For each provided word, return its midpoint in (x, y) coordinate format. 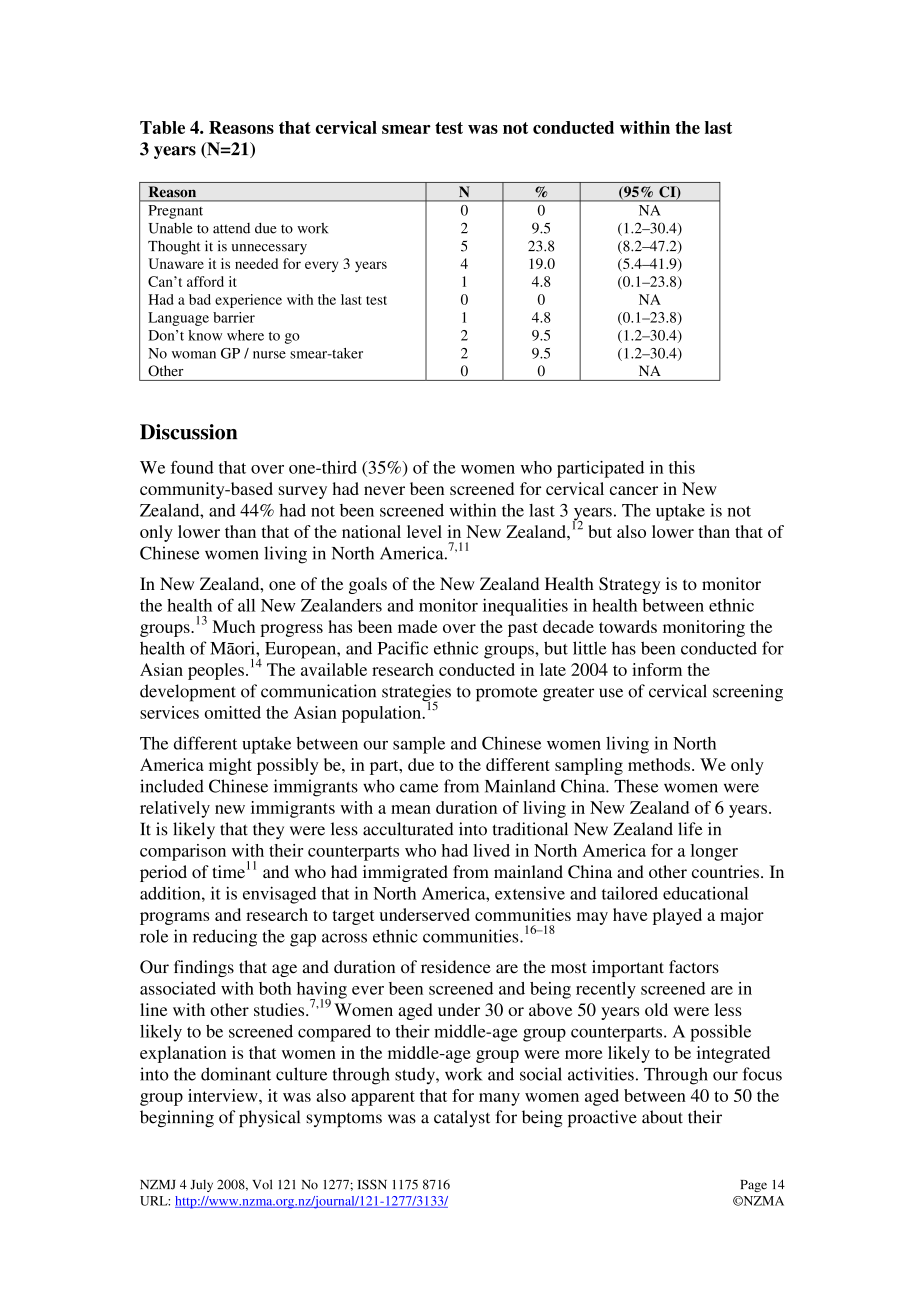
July (201, 1185)
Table (162, 127)
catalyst (462, 1118)
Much (233, 626)
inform (657, 669)
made (418, 626)
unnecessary (269, 249)
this (682, 467)
